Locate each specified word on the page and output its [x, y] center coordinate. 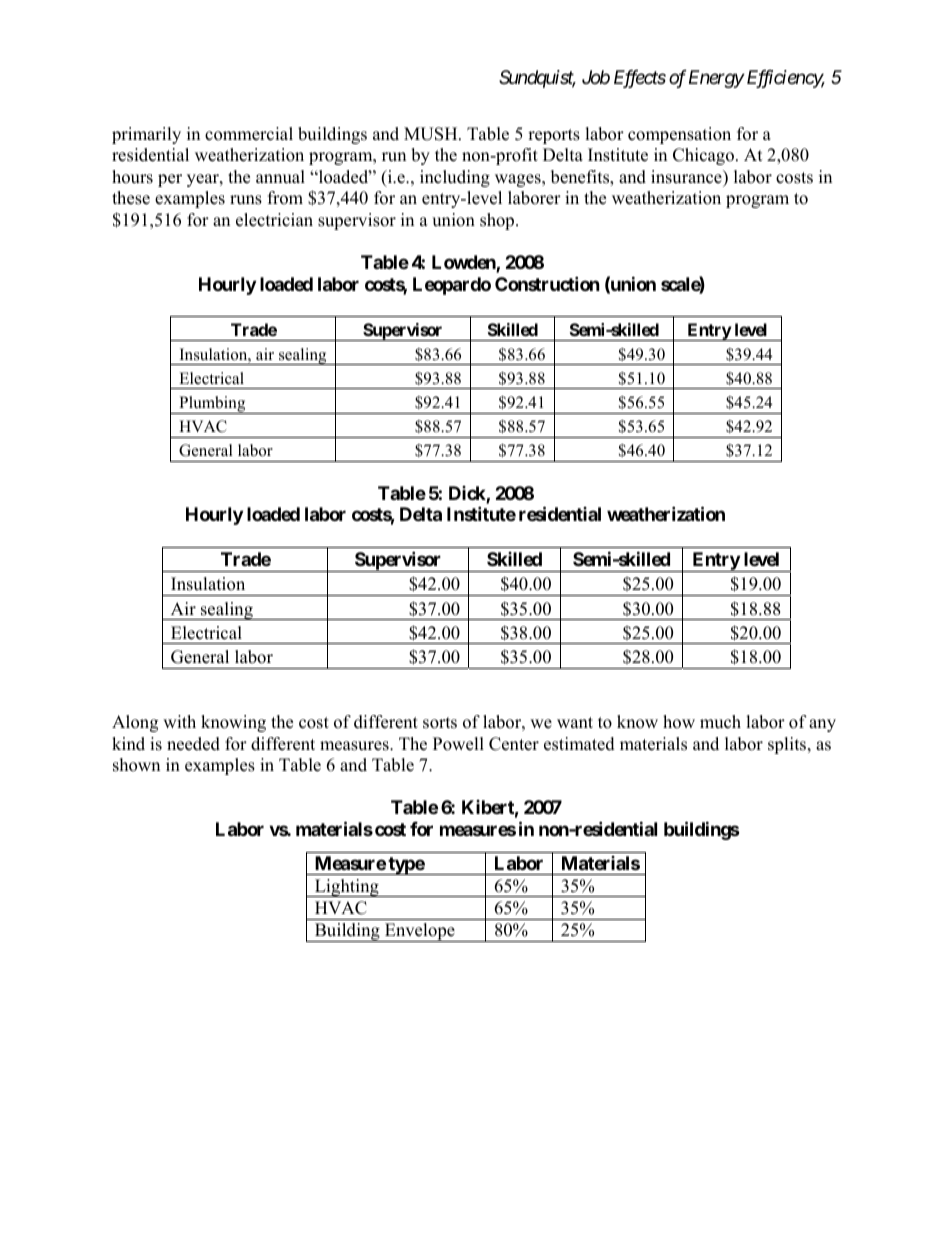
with [179, 721]
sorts [440, 723]
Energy [716, 79]
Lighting [346, 888]
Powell [458, 744]
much [720, 722]
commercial [249, 134]
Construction [547, 283]
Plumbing [212, 405]
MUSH [432, 134]
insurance [687, 177]
